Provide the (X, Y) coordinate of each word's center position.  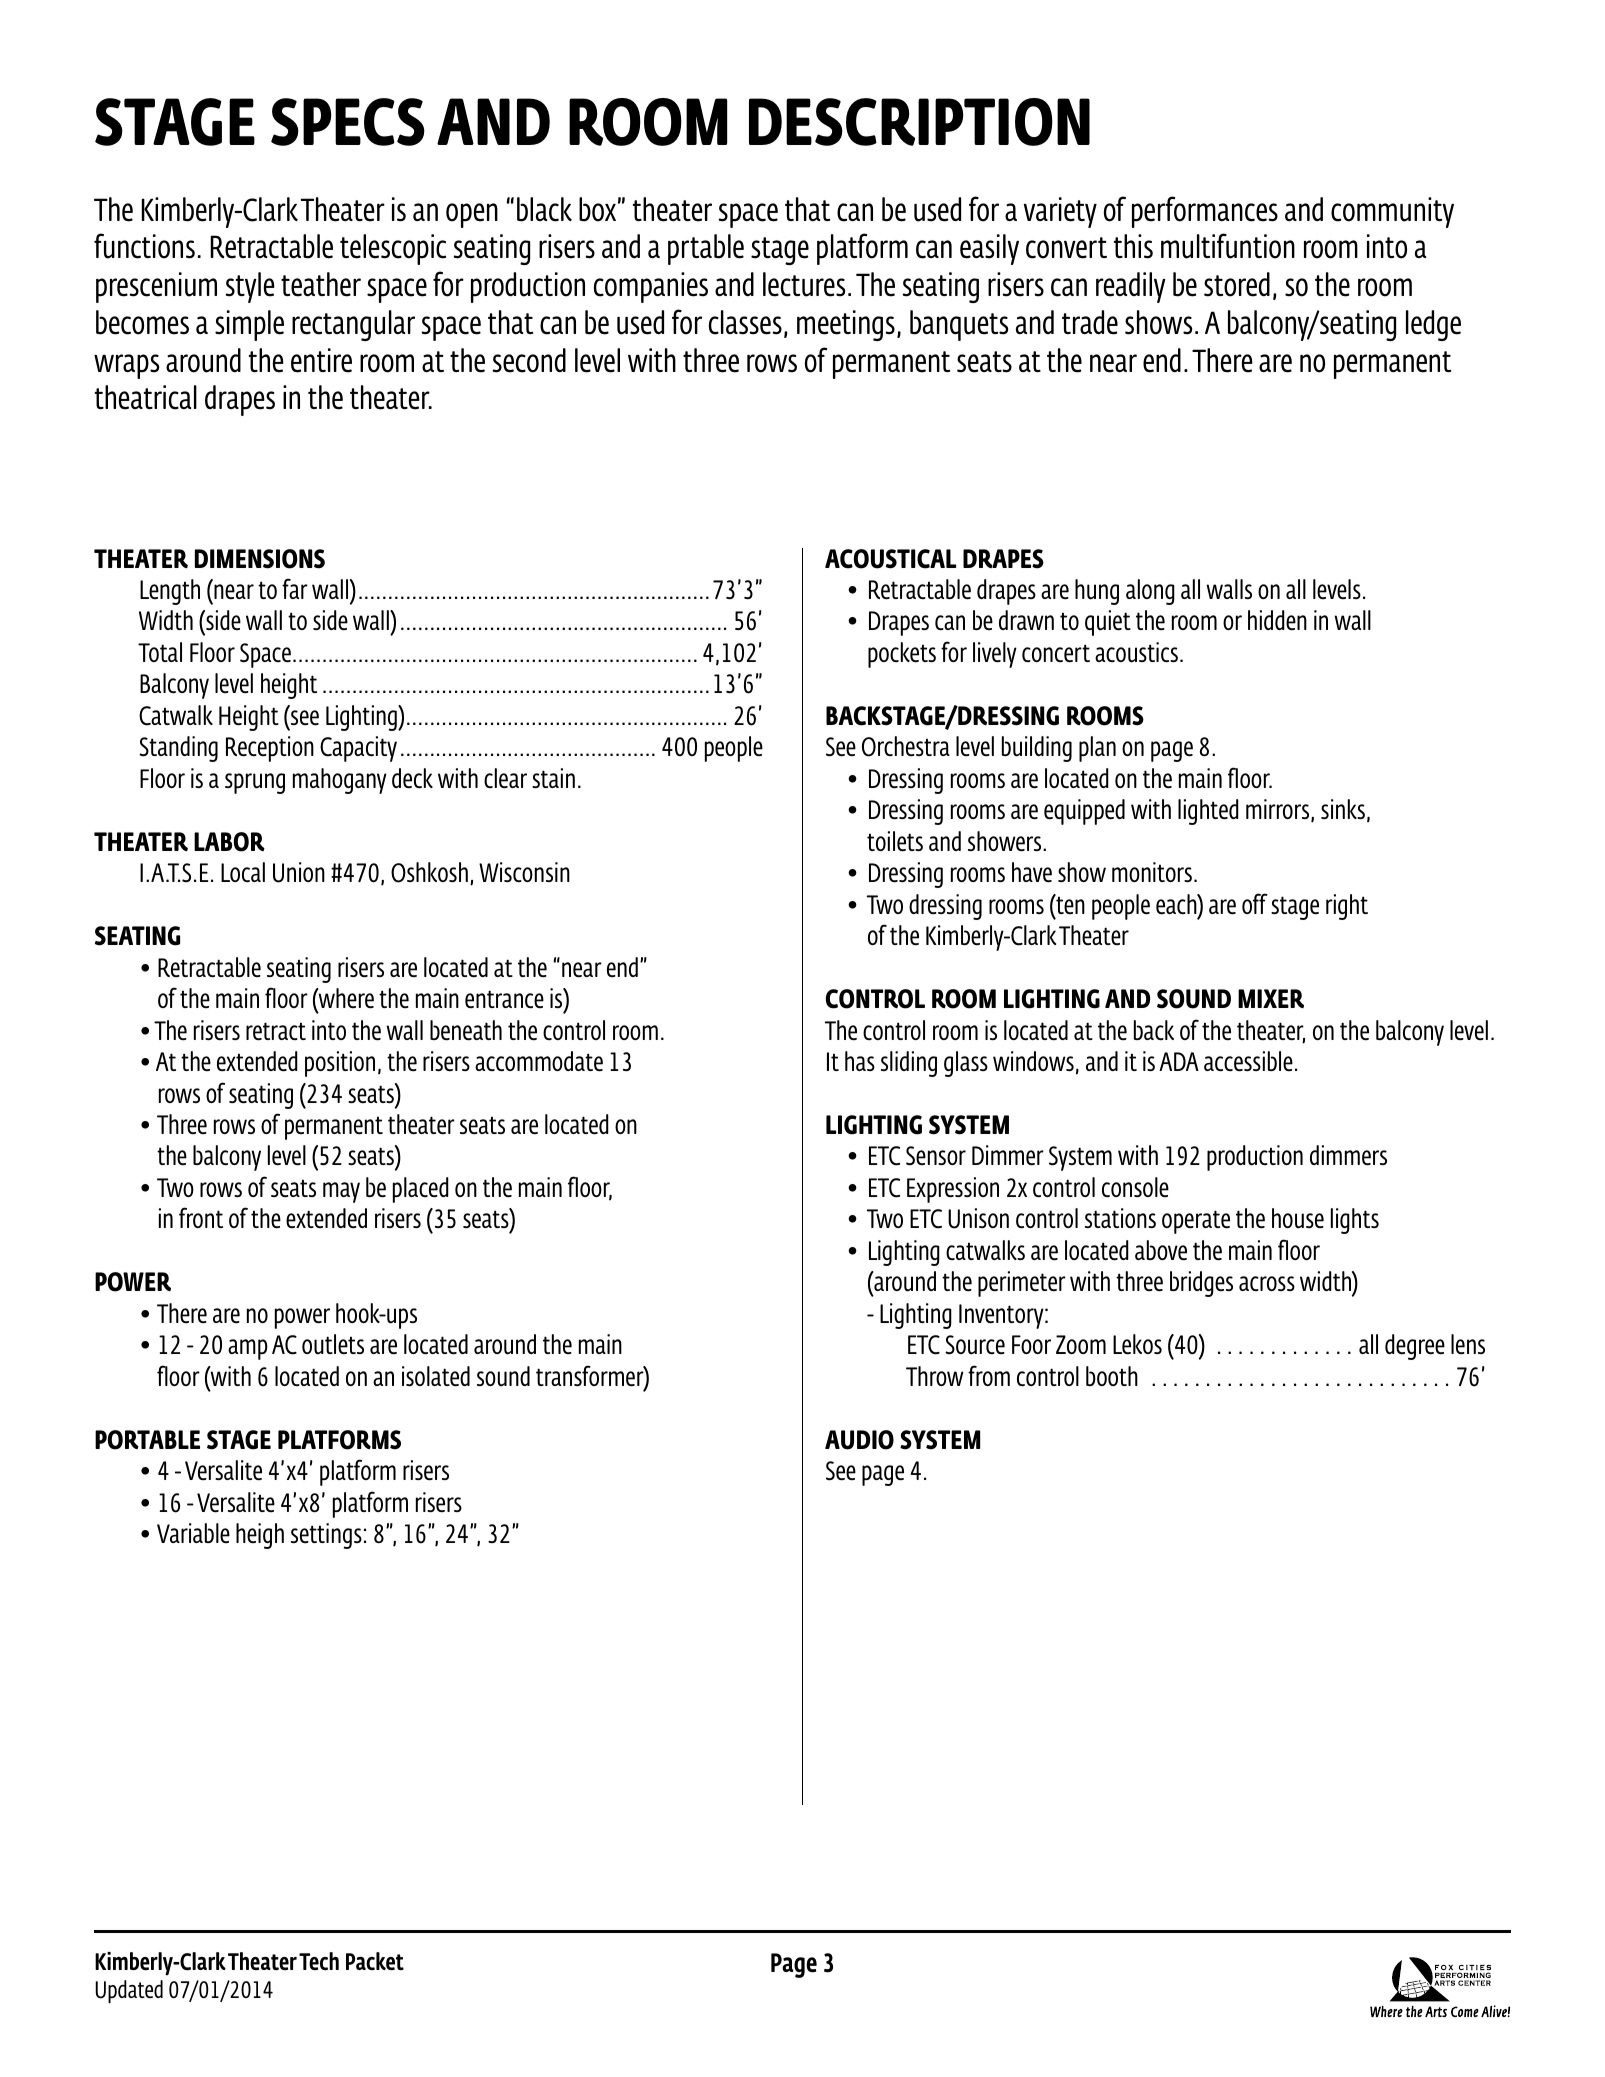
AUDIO (859, 1440)
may (341, 1192)
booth (1112, 1376)
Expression (953, 1190)
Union (299, 872)
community (1392, 212)
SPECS (348, 122)
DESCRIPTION (919, 122)
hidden (1277, 620)
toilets (895, 841)
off (1255, 903)
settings (326, 1536)
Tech (319, 1961)
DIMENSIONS (260, 559)
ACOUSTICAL (890, 559)
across (1267, 1283)
